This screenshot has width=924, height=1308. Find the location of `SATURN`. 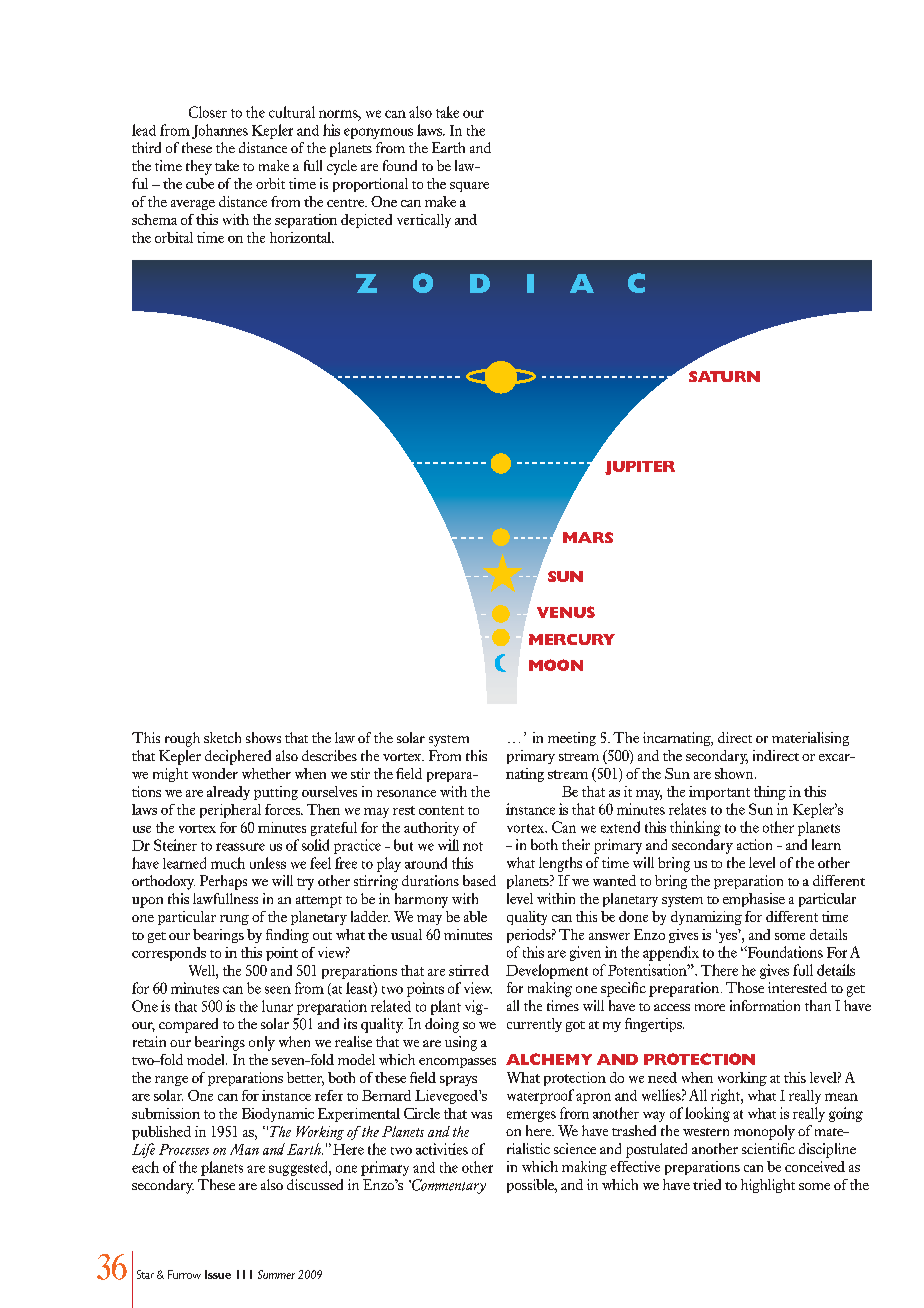

SATURN is located at coordinates (724, 376).
